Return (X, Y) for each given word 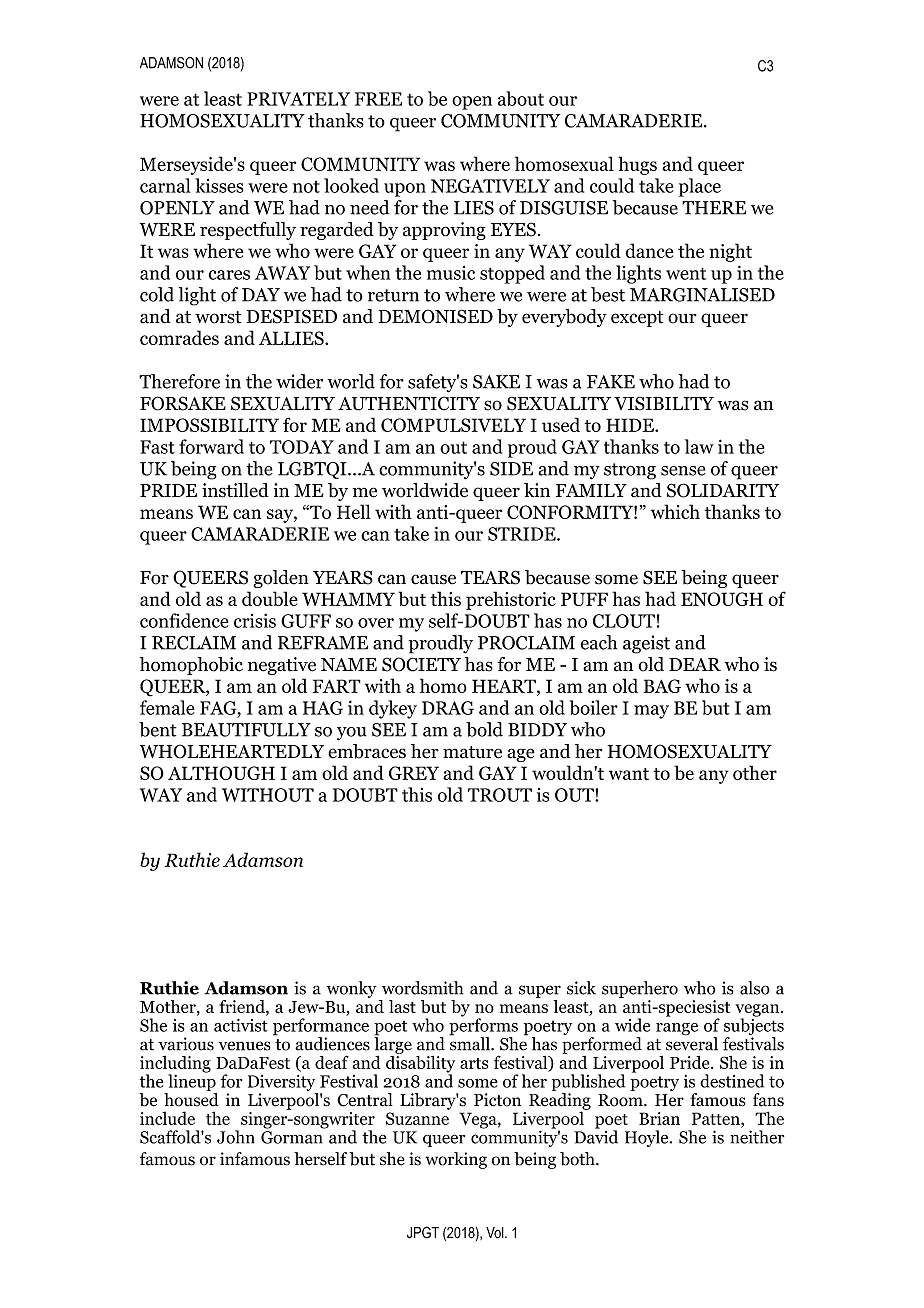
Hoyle (648, 1138)
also (755, 988)
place (700, 187)
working (456, 1160)
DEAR (695, 664)
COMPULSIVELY (453, 425)
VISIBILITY (664, 403)
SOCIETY (421, 664)
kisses (219, 185)
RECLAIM (194, 643)
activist (241, 1025)
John (236, 1137)
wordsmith (422, 988)
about (521, 98)
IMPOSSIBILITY (209, 425)
